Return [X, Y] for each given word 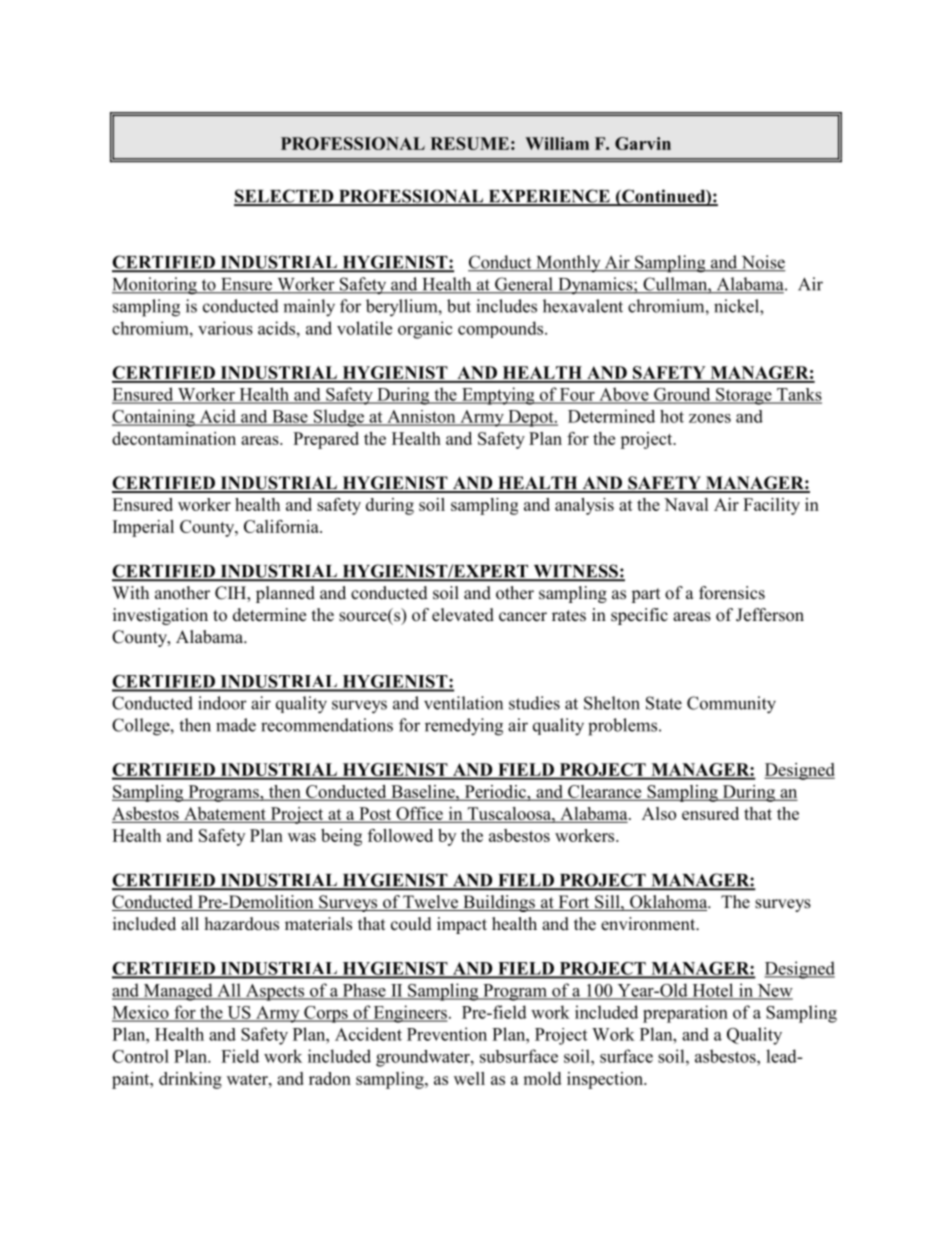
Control [140, 1056]
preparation [685, 1014]
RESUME [469, 143]
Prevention [447, 1034]
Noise [762, 263]
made [236, 725]
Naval [686, 504]
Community [731, 705]
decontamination [174, 438]
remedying [464, 727]
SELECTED [285, 197]
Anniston [421, 417]
